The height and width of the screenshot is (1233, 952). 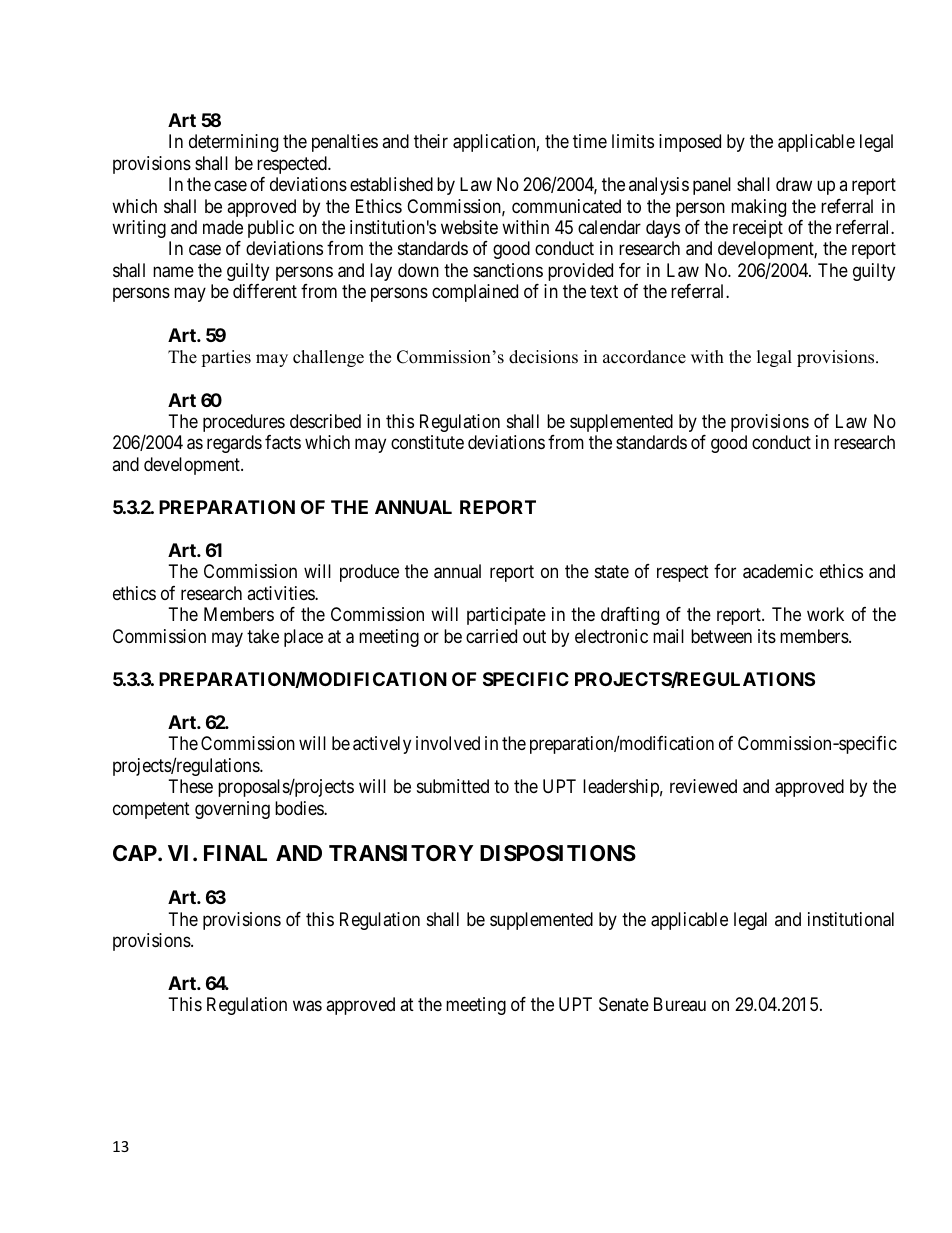 I want to click on their, so click(x=431, y=141).
